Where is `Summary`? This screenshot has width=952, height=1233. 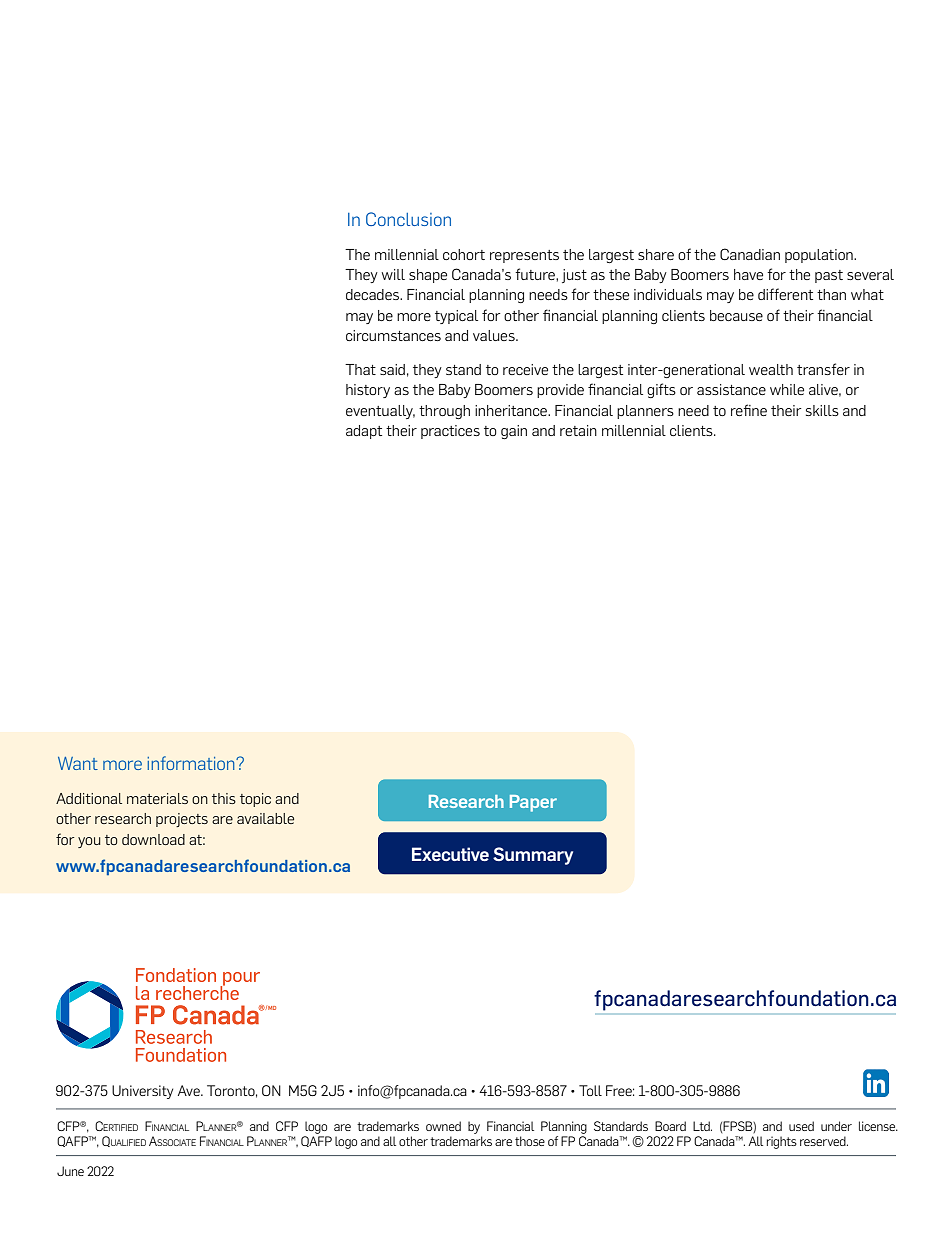
Summary is located at coordinates (533, 856).
